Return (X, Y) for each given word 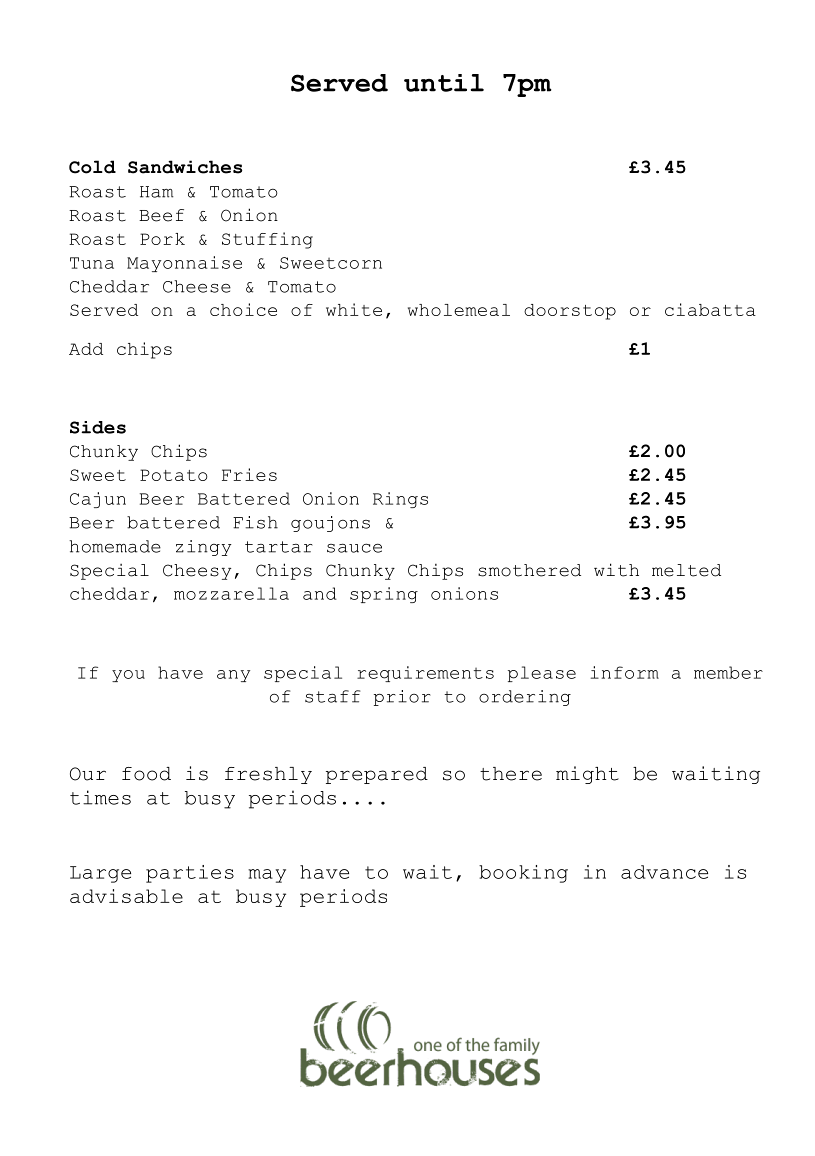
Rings (400, 500)
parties (190, 874)
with (616, 570)
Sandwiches (185, 167)
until (444, 83)
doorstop (570, 312)
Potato (174, 475)
